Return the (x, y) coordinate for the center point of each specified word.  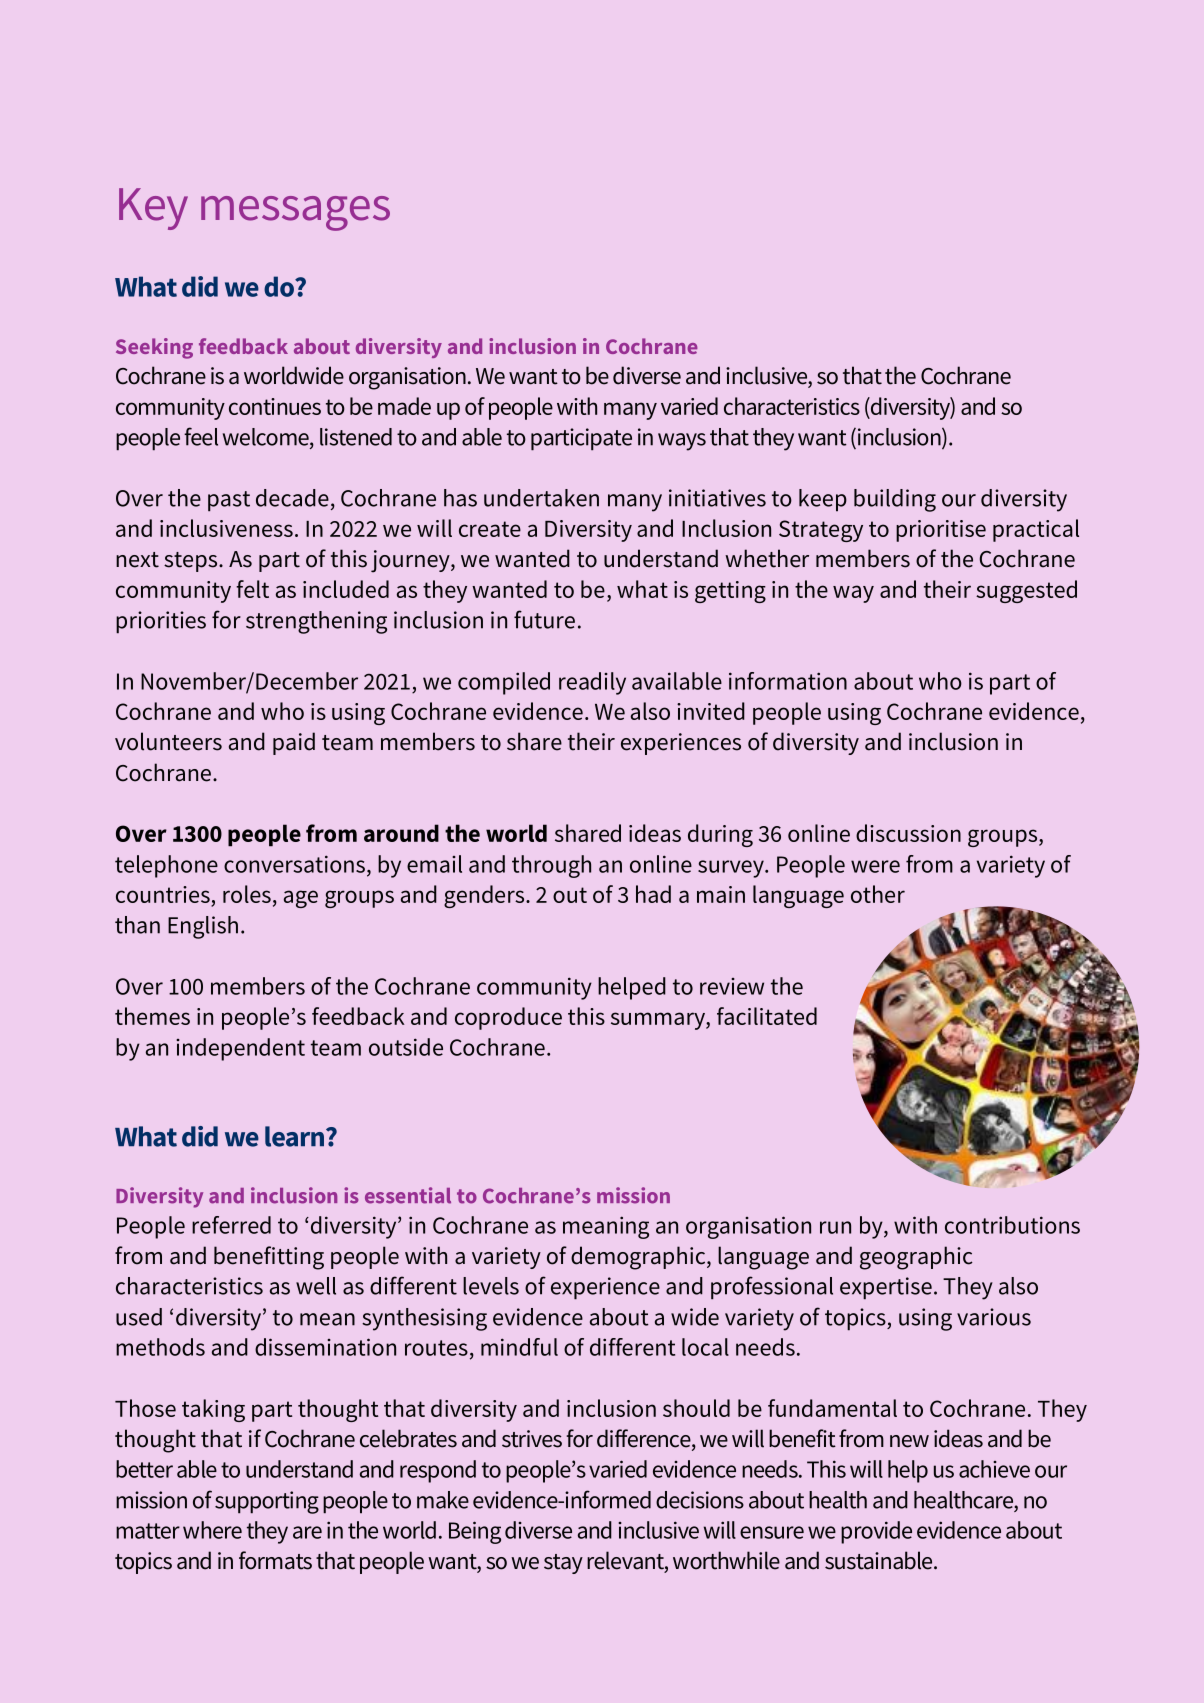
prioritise (941, 531)
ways (682, 442)
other (878, 894)
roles (247, 894)
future (544, 619)
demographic (639, 1258)
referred (231, 1225)
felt (252, 589)
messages (295, 213)
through (551, 866)
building (895, 500)
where (212, 1530)
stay (563, 1564)
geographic (916, 1258)
